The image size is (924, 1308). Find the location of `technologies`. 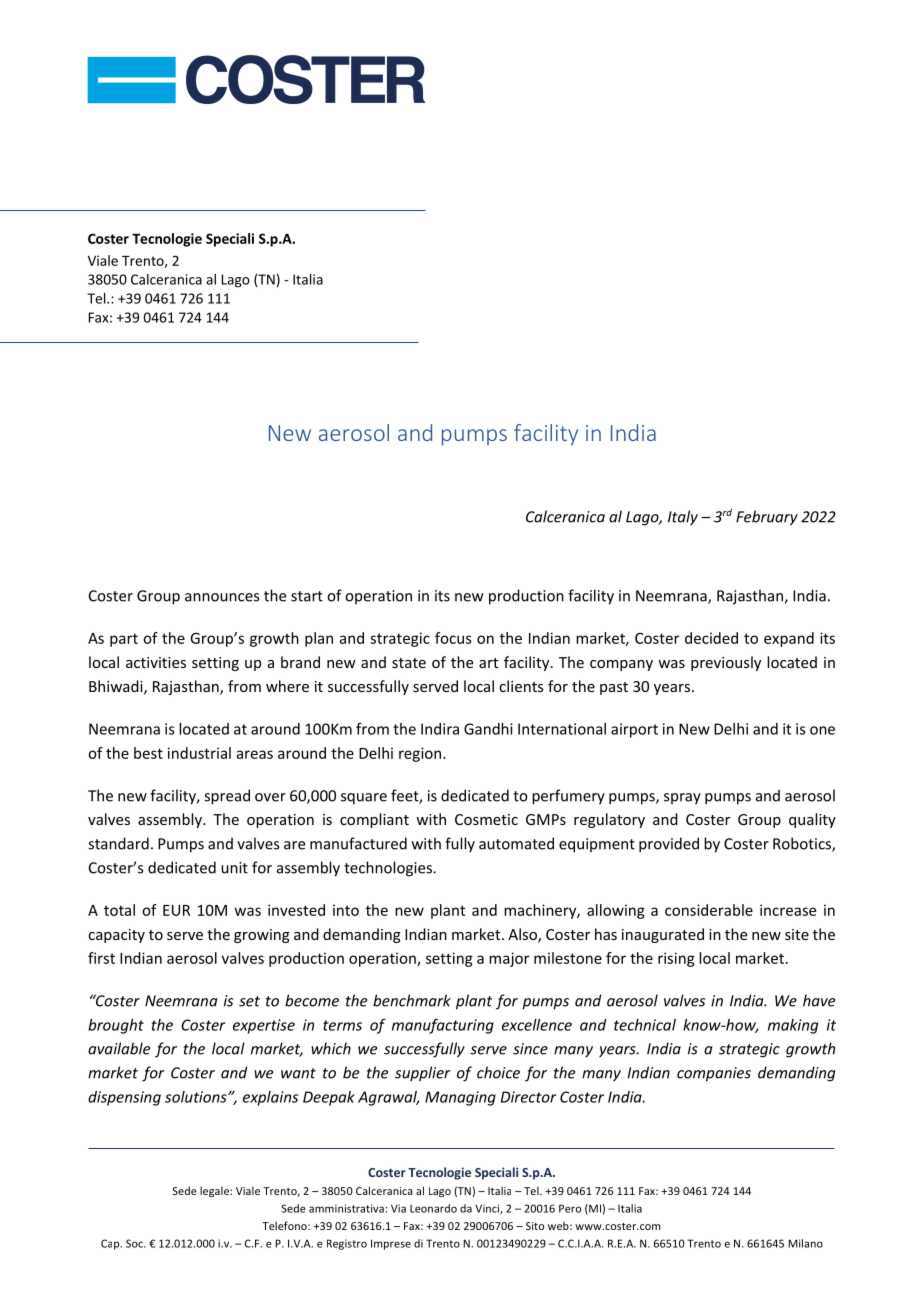

technologies is located at coordinates (389, 869).
